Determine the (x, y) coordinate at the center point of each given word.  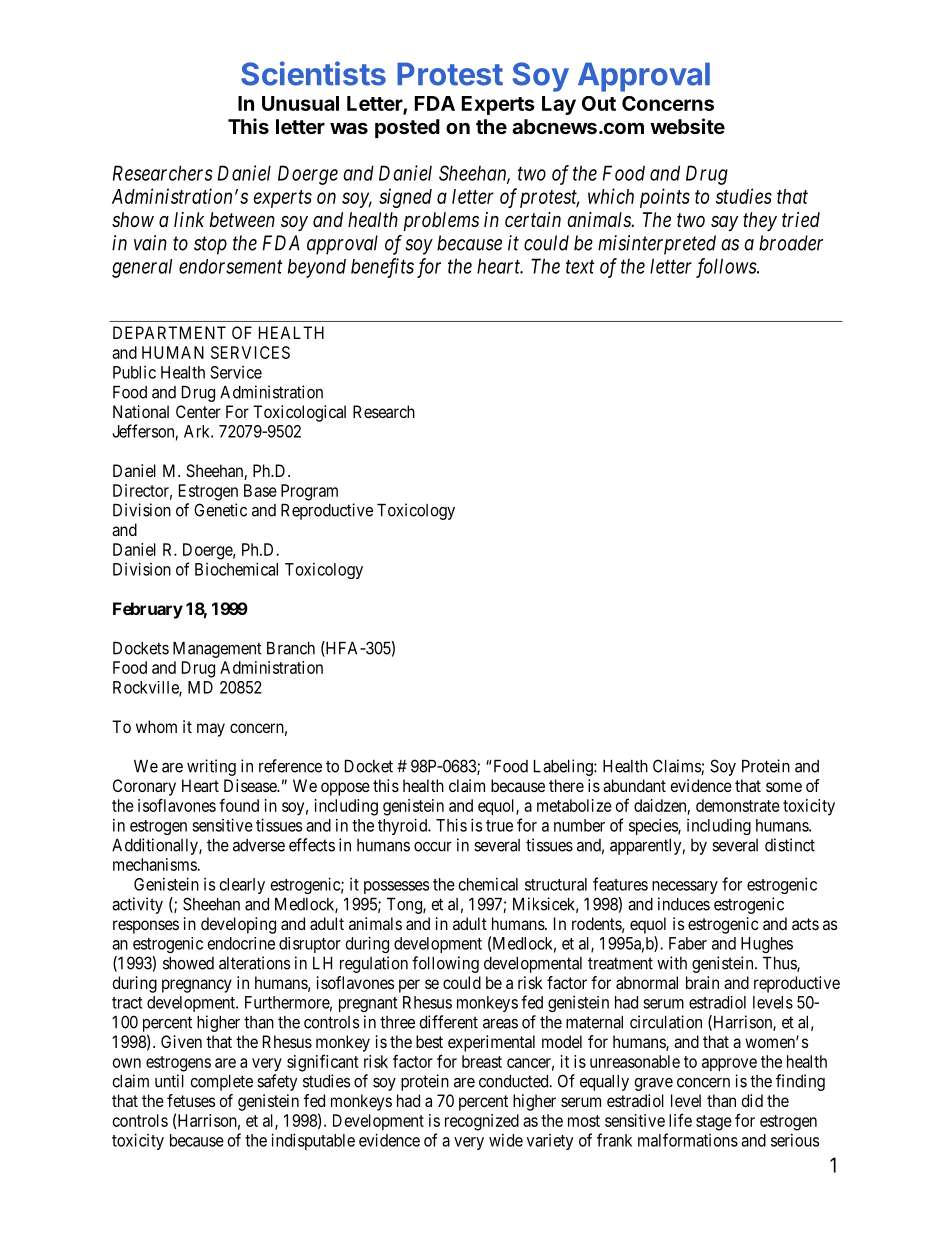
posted (407, 128)
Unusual (300, 103)
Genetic (220, 510)
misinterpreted (657, 245)
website (687, 126)
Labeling (564, 767)
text (580, 267)
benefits (382, 268)
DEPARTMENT (169, 332)
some (784, 787)
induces (684, 904)
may (211, 730)
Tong (405, 906)
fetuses (191, 1100)
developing (238, 925)
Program (309, 492)
